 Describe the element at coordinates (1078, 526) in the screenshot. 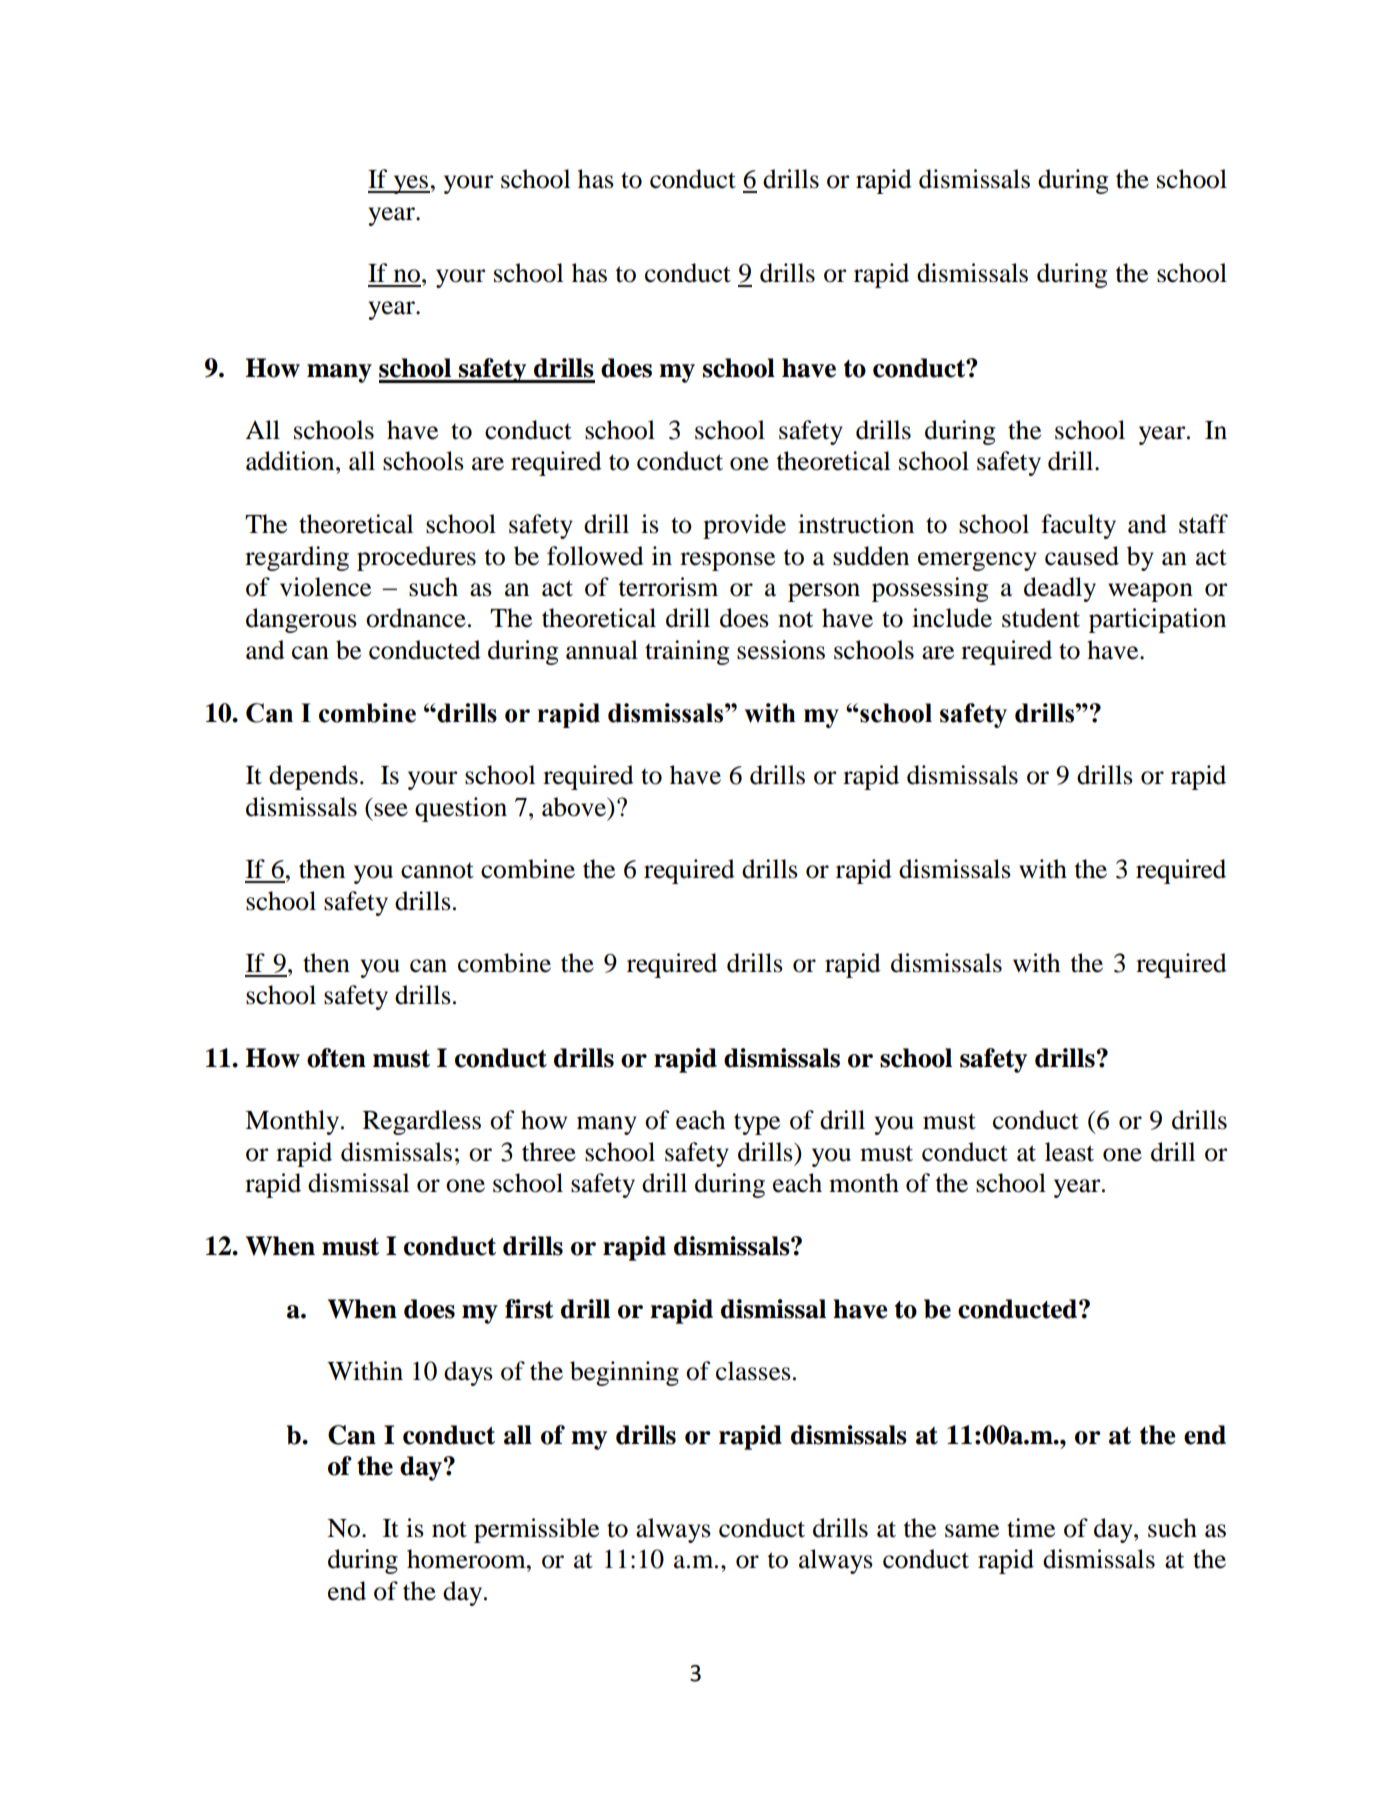

I see `faculty` at that location.
